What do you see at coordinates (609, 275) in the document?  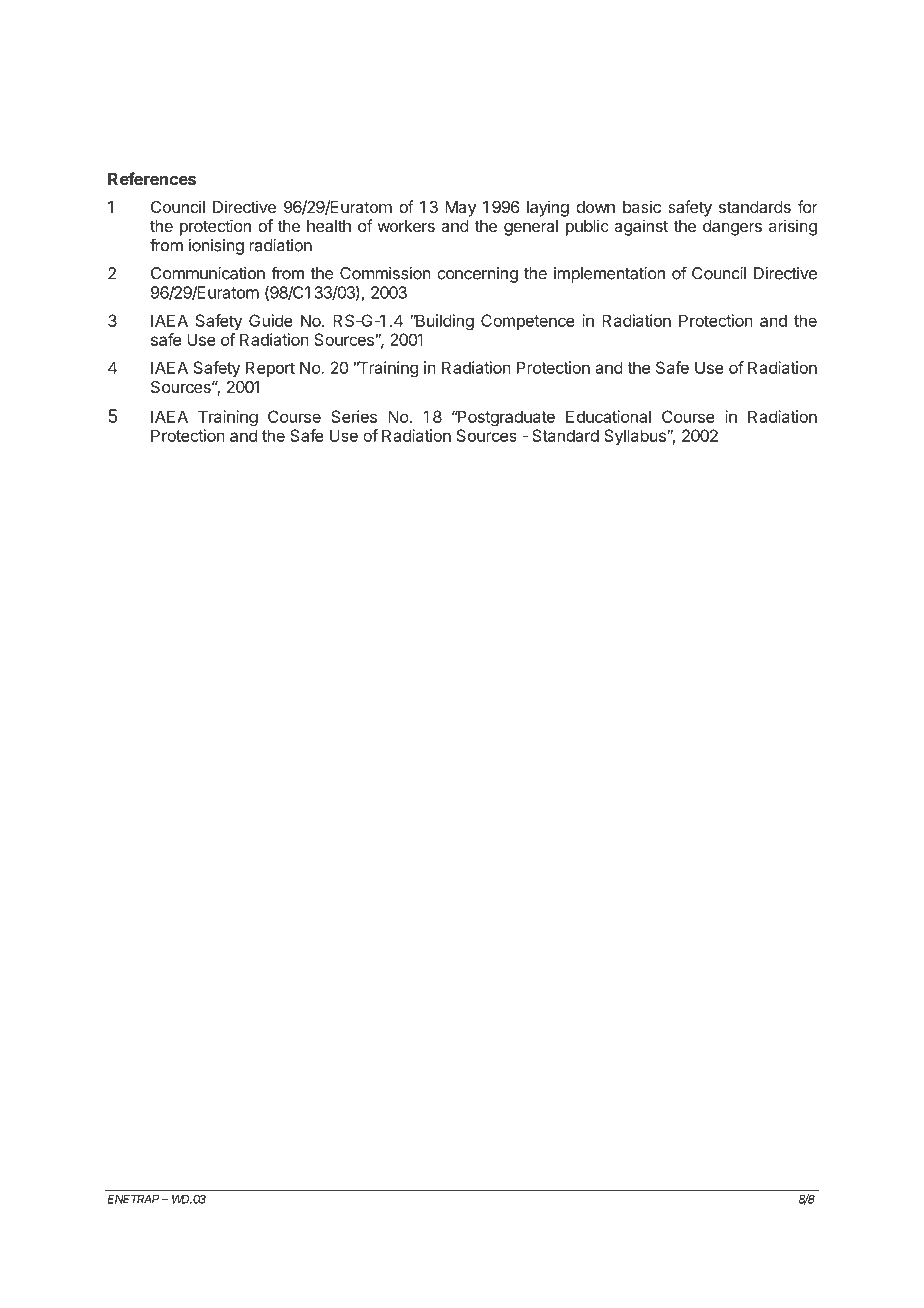 I see `implementation` at bounding box center [609, 275].
